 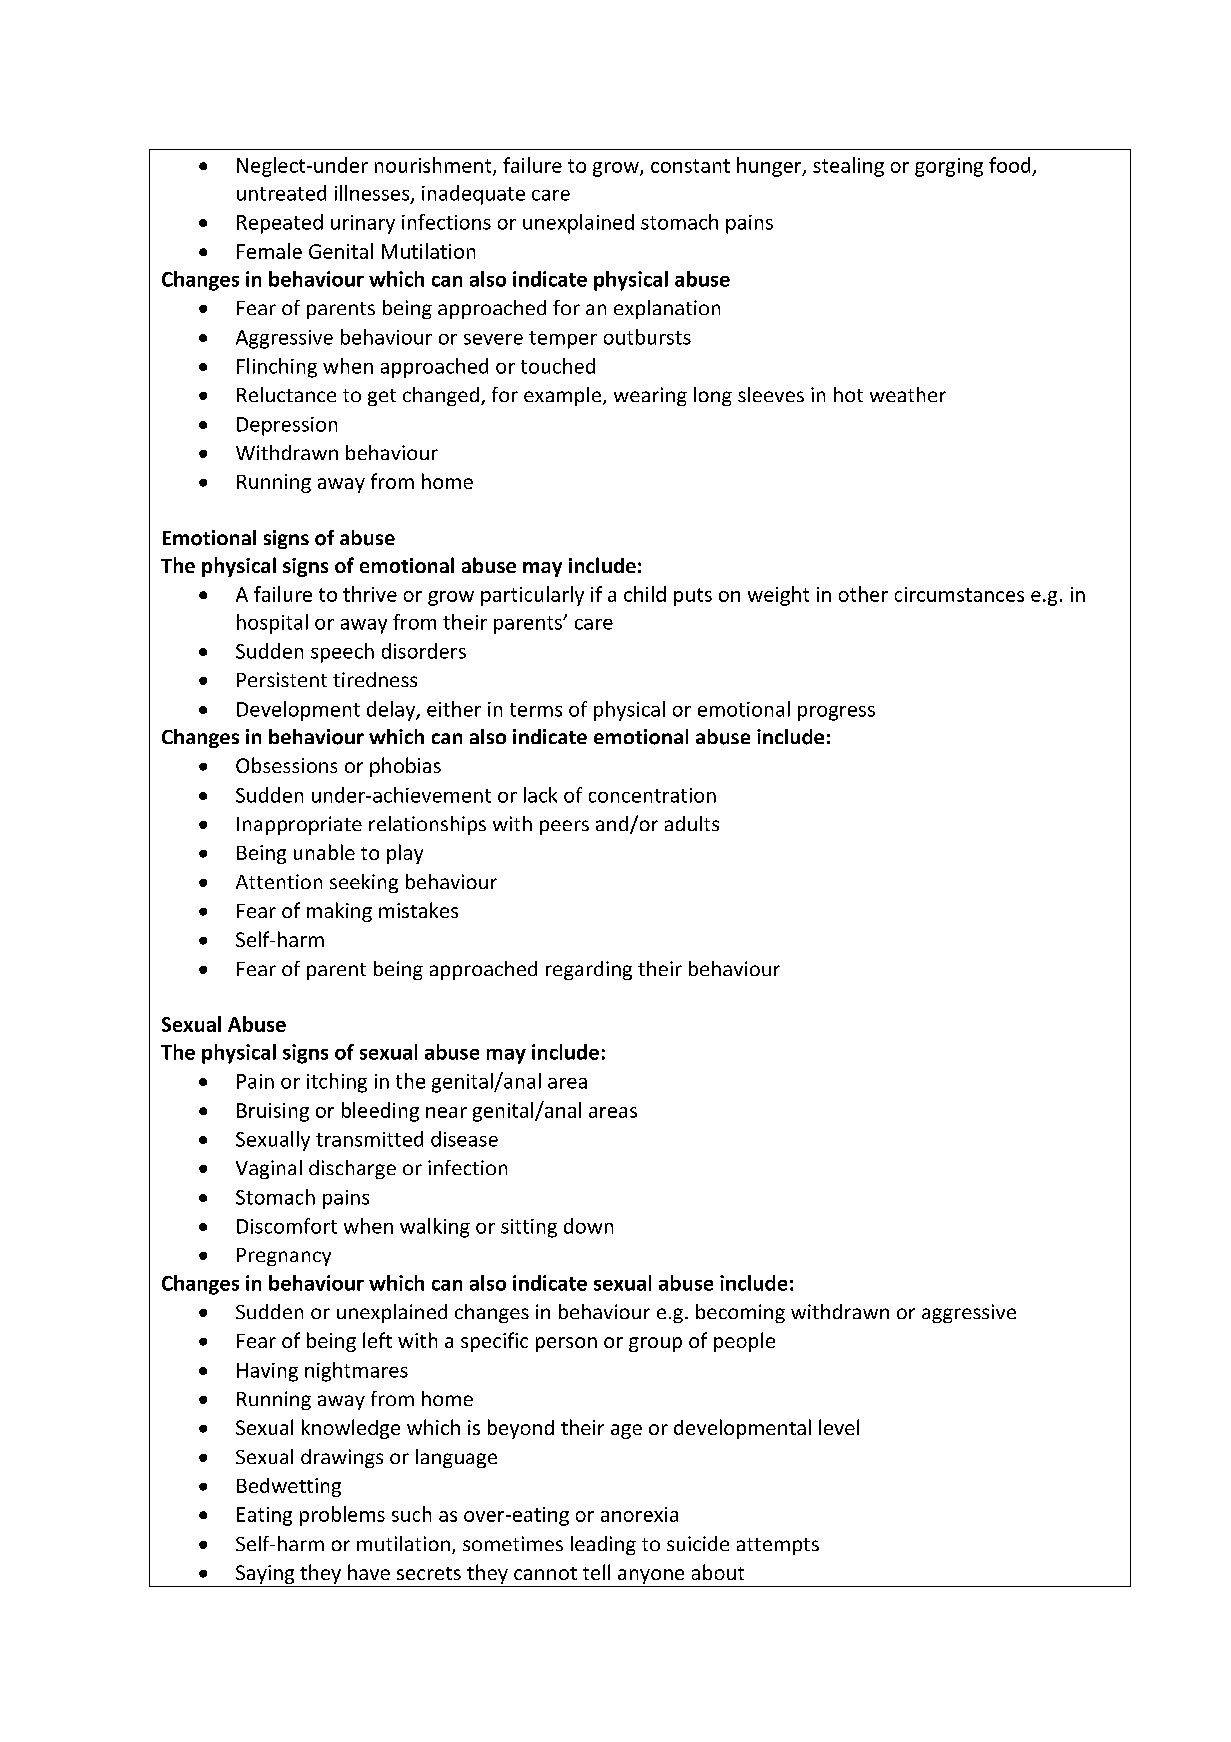 I want to click on constant, so click(x=690, y=166).
